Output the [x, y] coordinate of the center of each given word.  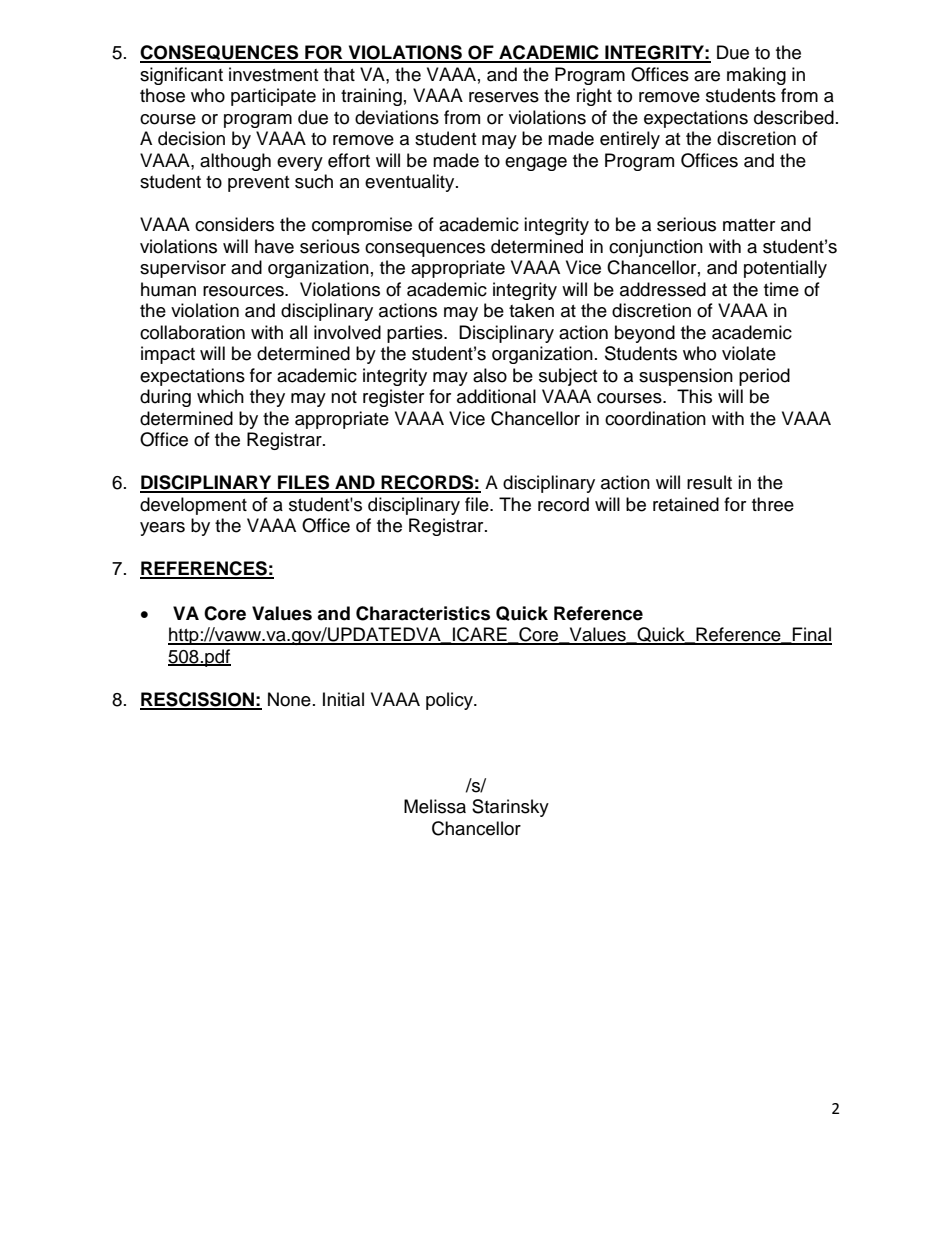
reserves [504, 97]
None [289, 699]
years [162, 529]
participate [273, 97]
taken [531, 310]
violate [749, 353]
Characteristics [423, 613]
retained [686, 504]
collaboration [192, 332]
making [756, 76]
